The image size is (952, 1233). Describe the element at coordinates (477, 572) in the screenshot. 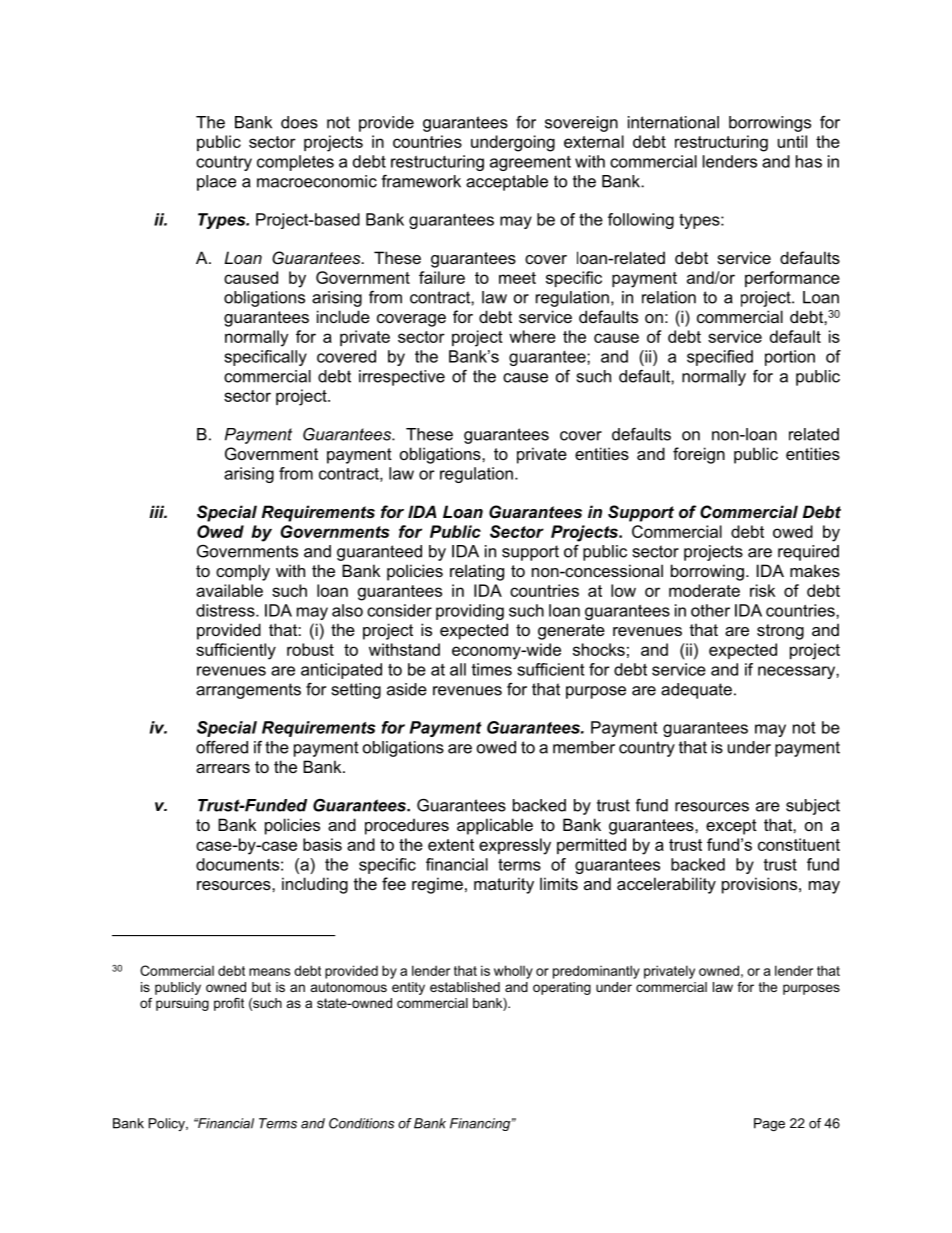

I see `relating` at that location.
